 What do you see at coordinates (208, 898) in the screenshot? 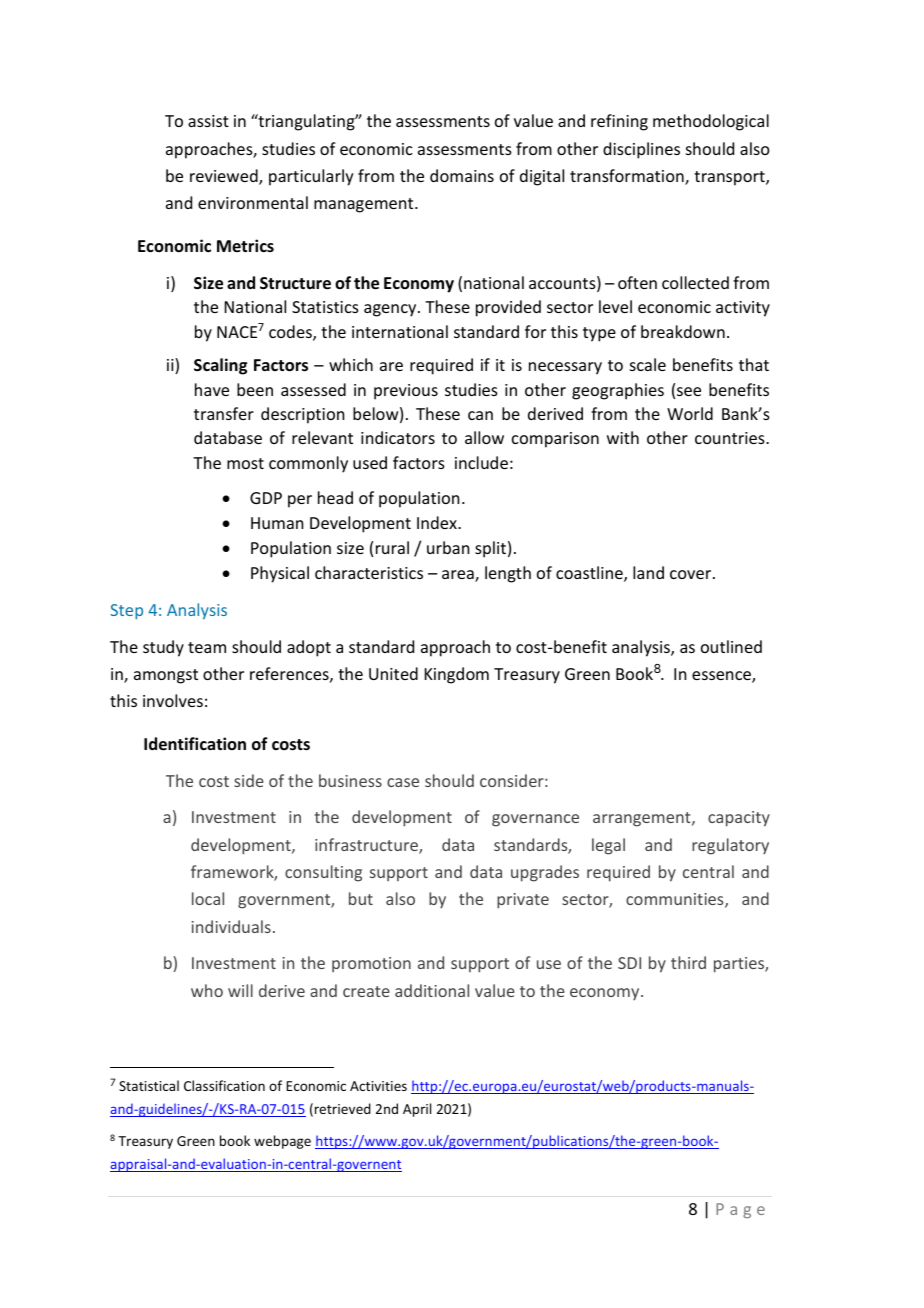
I see `local` at bounding box center [208, 898].
